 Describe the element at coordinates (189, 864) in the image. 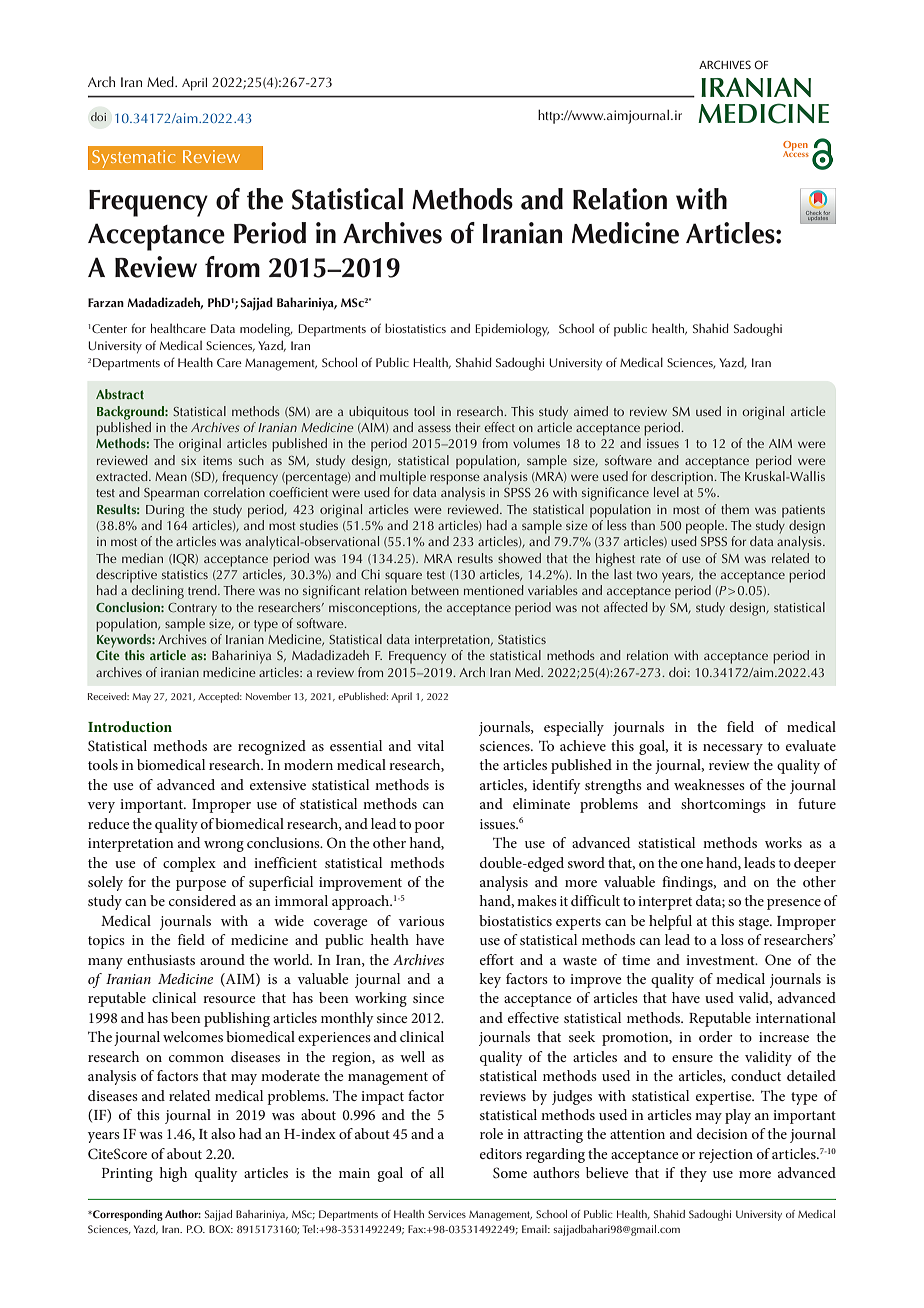

I see `complex` at that location.
